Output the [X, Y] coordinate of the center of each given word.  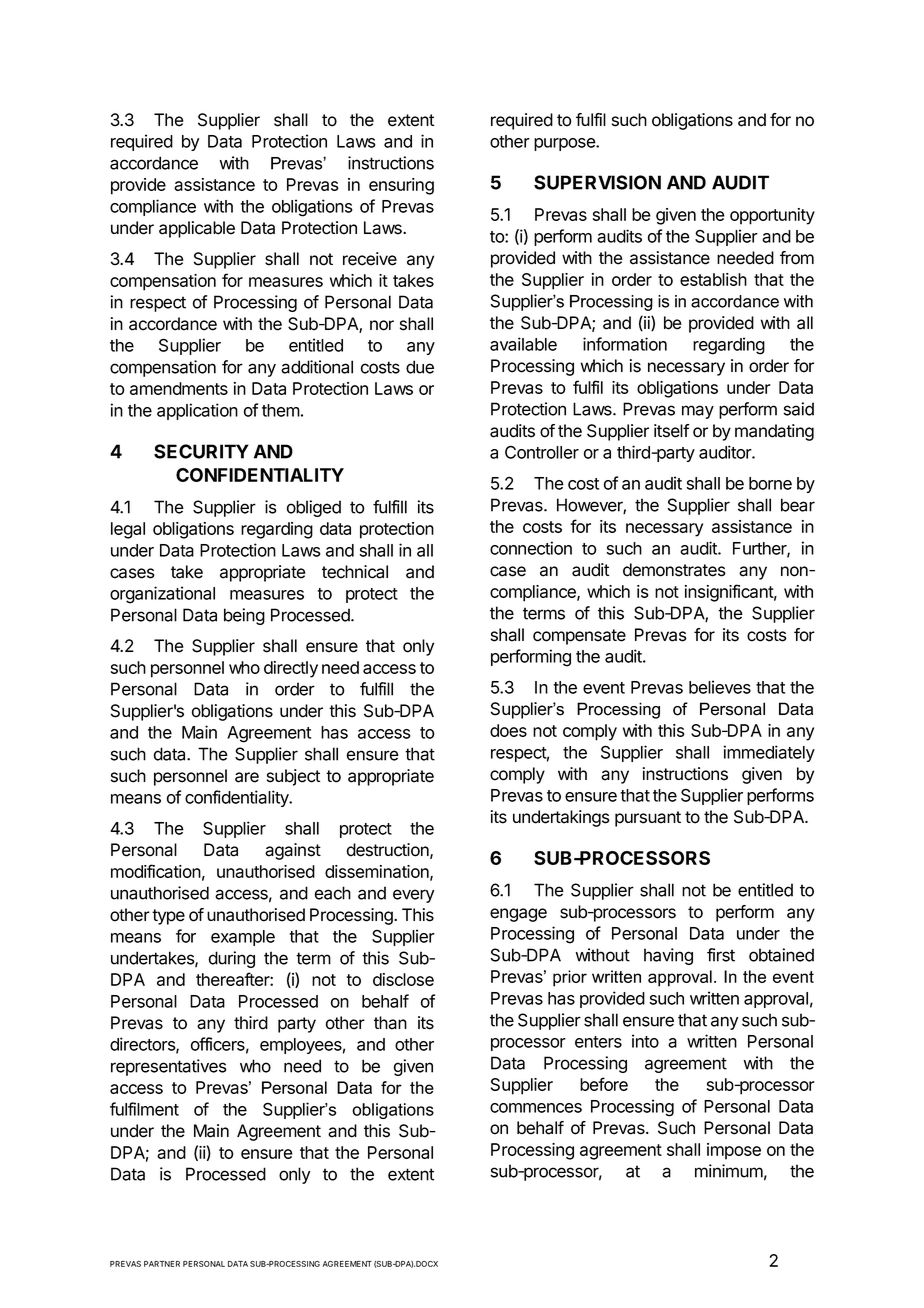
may [698, 412]
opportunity [772, 216]
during [231, 959]
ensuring [401, 186]
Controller [542, 452]
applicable [197, 229]
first [721, 955]
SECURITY [201, 451]
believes [720, 687]
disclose [403, 979]
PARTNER [162, 1264]
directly [291, 669]
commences [536, 1108]
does [508, 730]
